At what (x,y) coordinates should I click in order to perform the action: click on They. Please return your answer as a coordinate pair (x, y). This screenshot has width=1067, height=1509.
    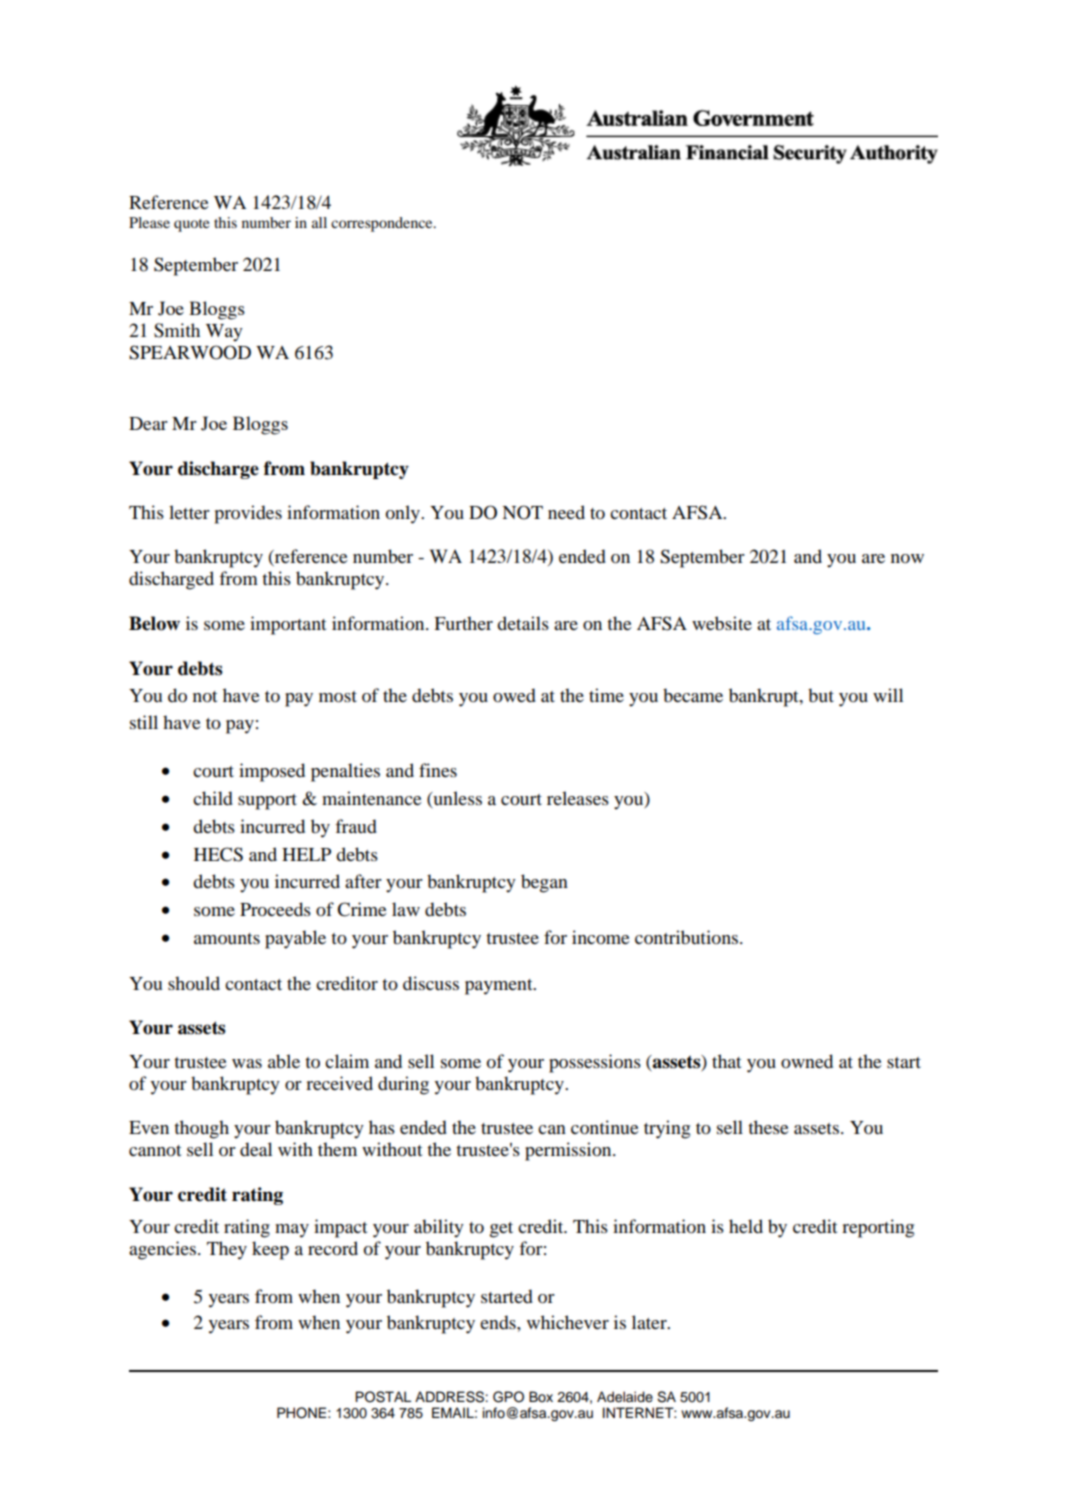
    Looking at the image, I should click on (227, 1250).
